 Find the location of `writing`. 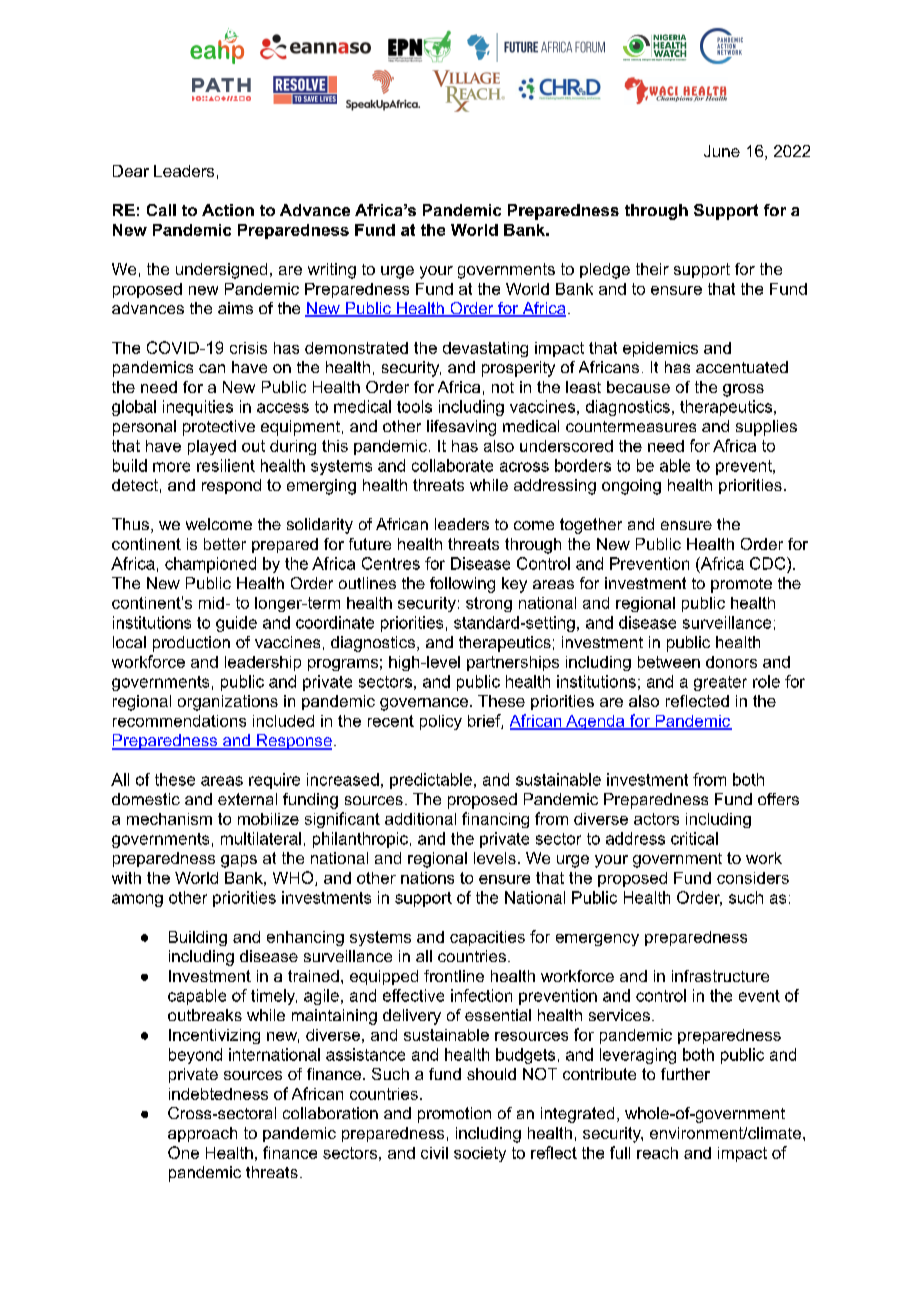

writing is located at coordinates (332, 271).
